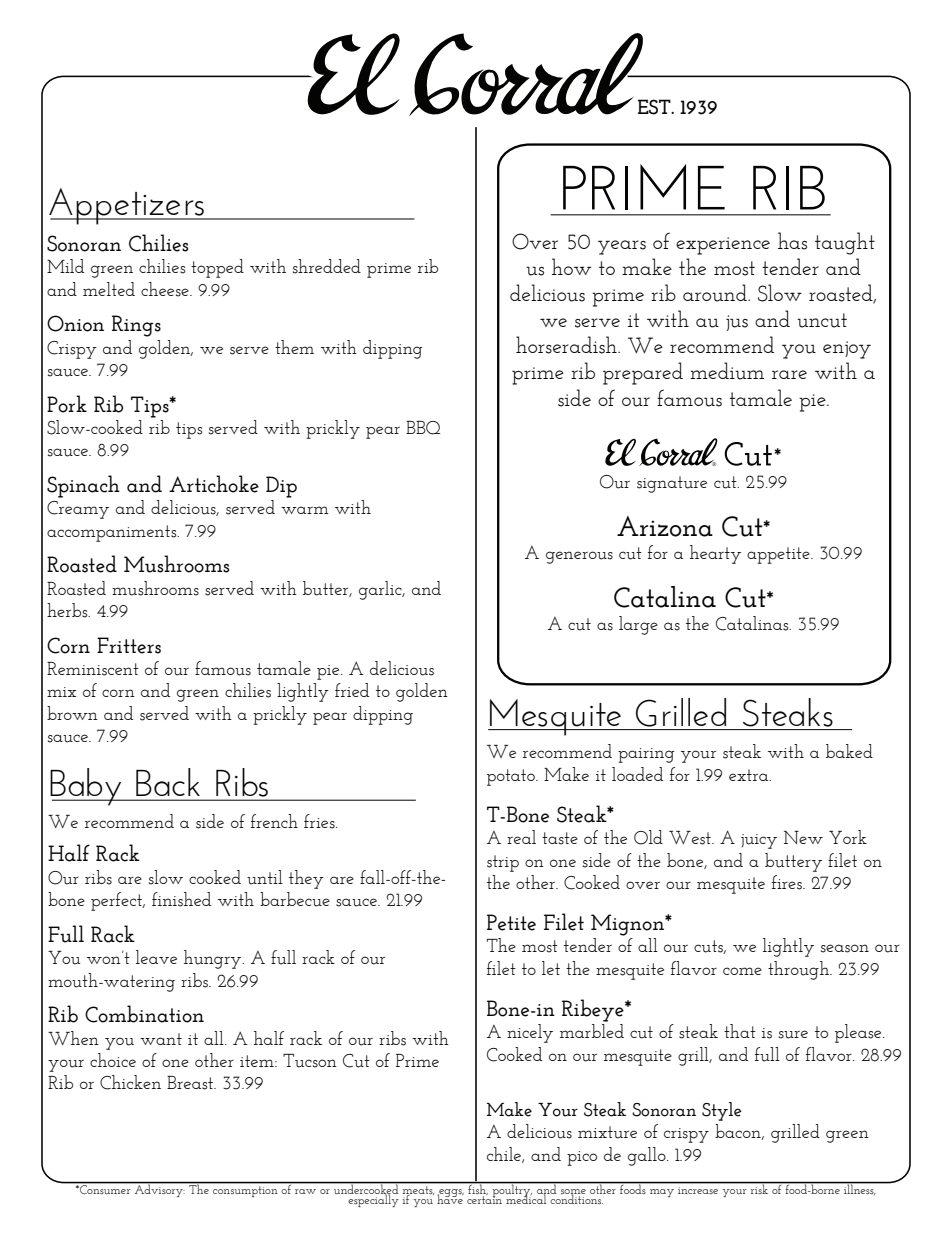  What do you see at coordinates (571, 266) in the screenshot?
I see `how` at bounding box center [571, 266].
